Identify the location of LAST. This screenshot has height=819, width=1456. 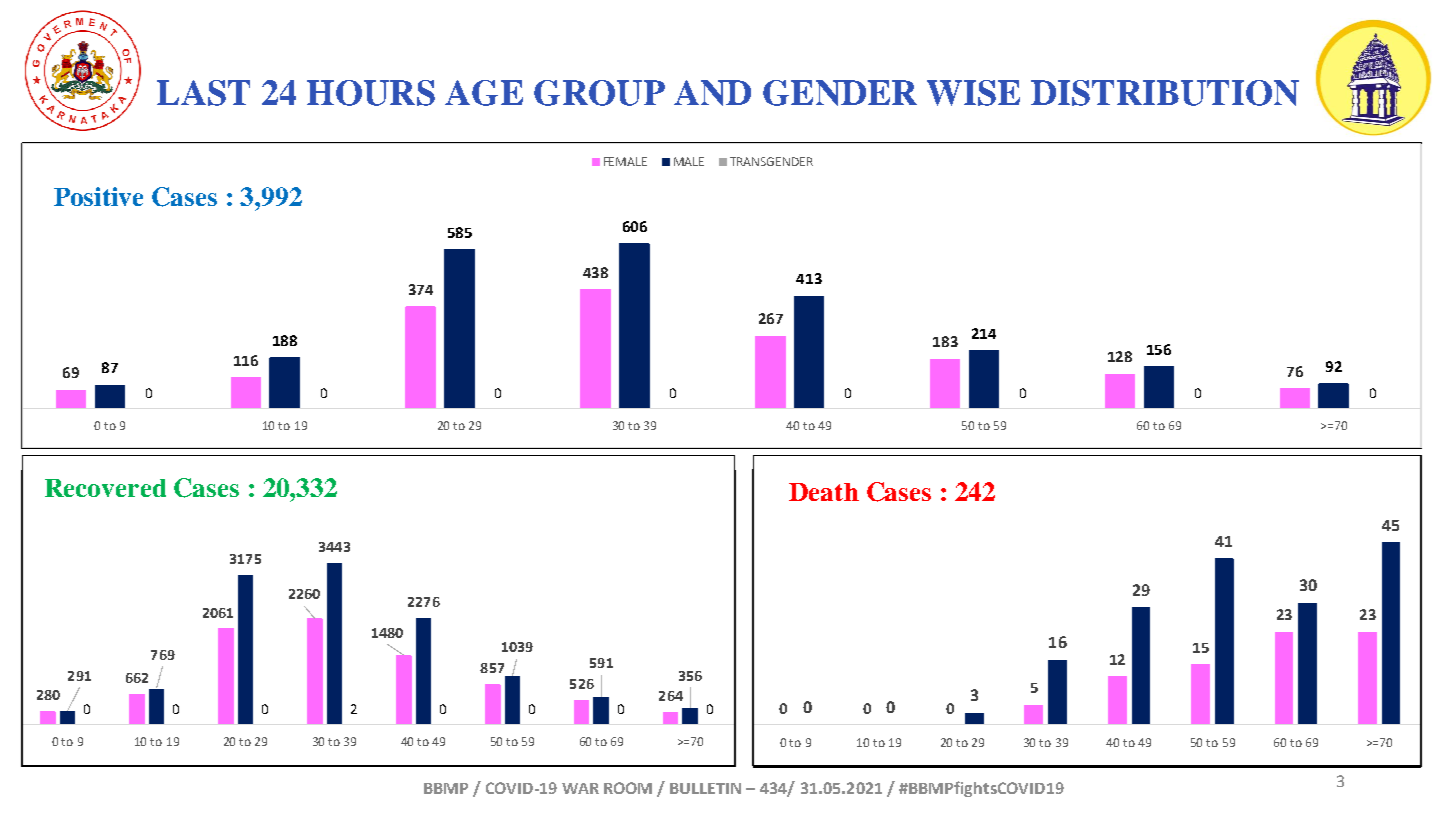
(203, 93).
